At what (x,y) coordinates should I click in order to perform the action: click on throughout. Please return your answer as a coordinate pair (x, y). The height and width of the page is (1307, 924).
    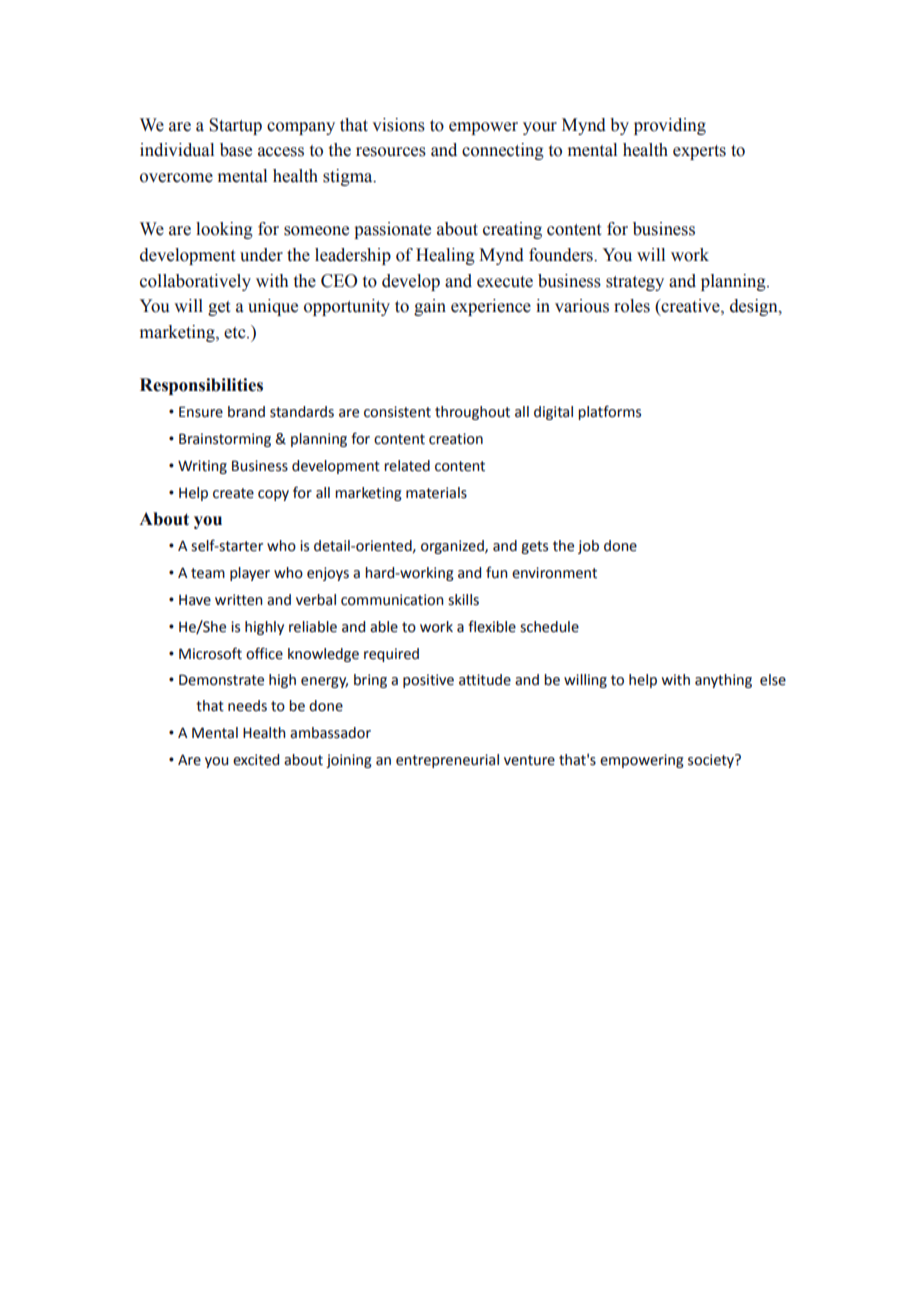
    Looking at the image, I should click on (472, 413).
